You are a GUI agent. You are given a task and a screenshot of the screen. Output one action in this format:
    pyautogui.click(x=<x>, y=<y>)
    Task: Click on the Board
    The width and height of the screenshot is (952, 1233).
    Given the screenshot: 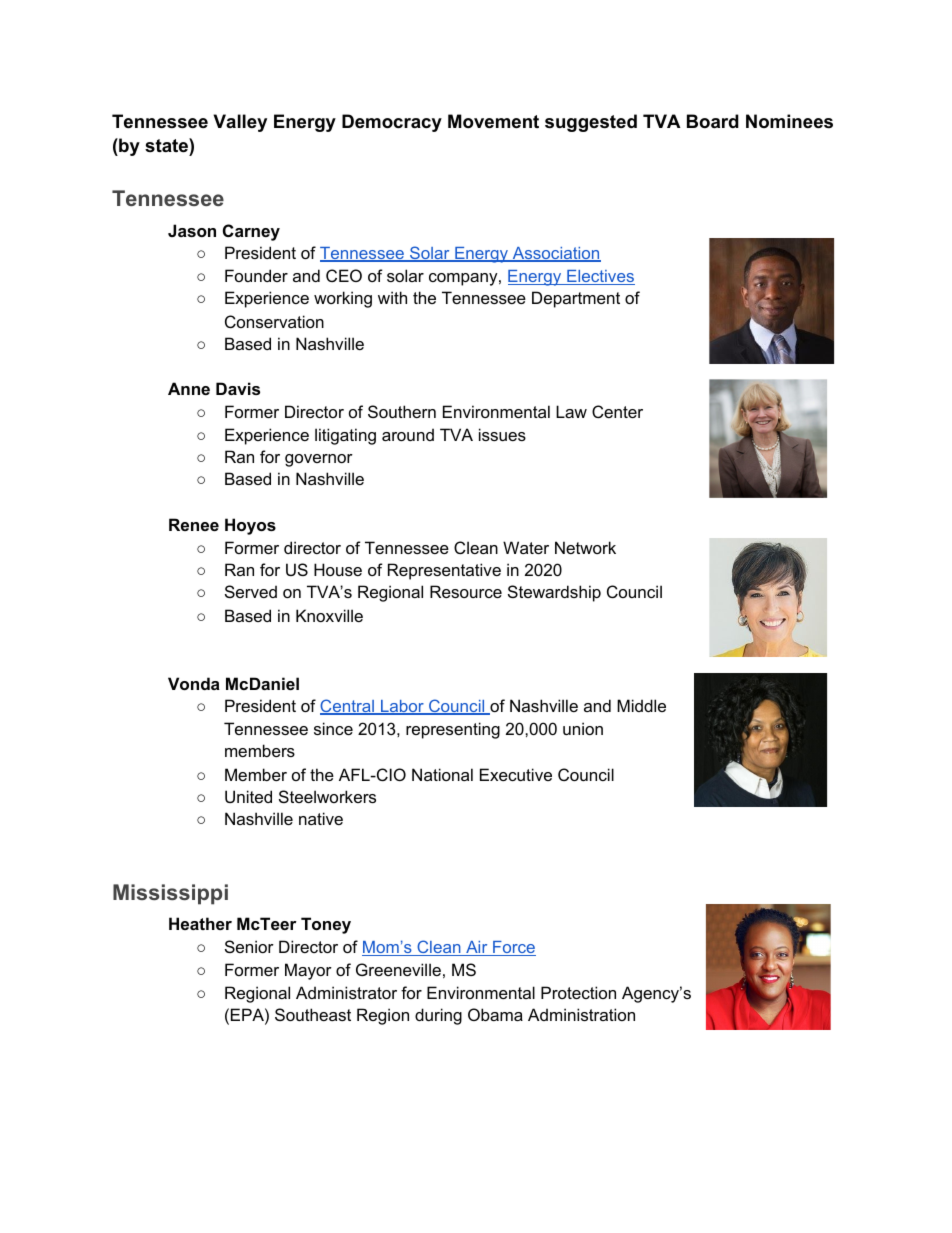 What is the action you would take?
    pyautogui.click(x=713, y=121)
